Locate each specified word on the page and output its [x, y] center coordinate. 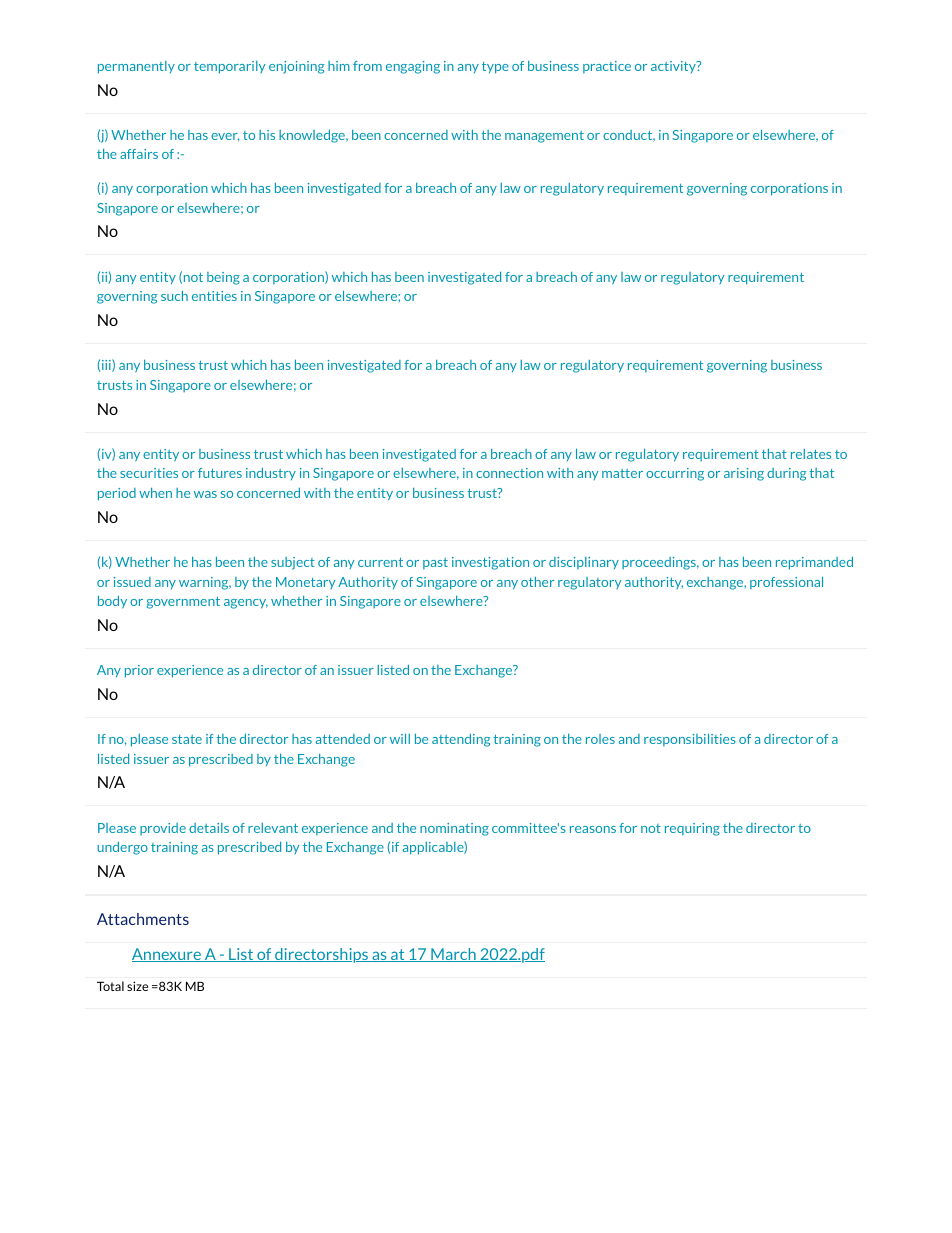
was [205, 494]
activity [674, 67]
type [495, 68]
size [137, 986]
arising [744, 474]
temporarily [229, 67]
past [435, 563]
